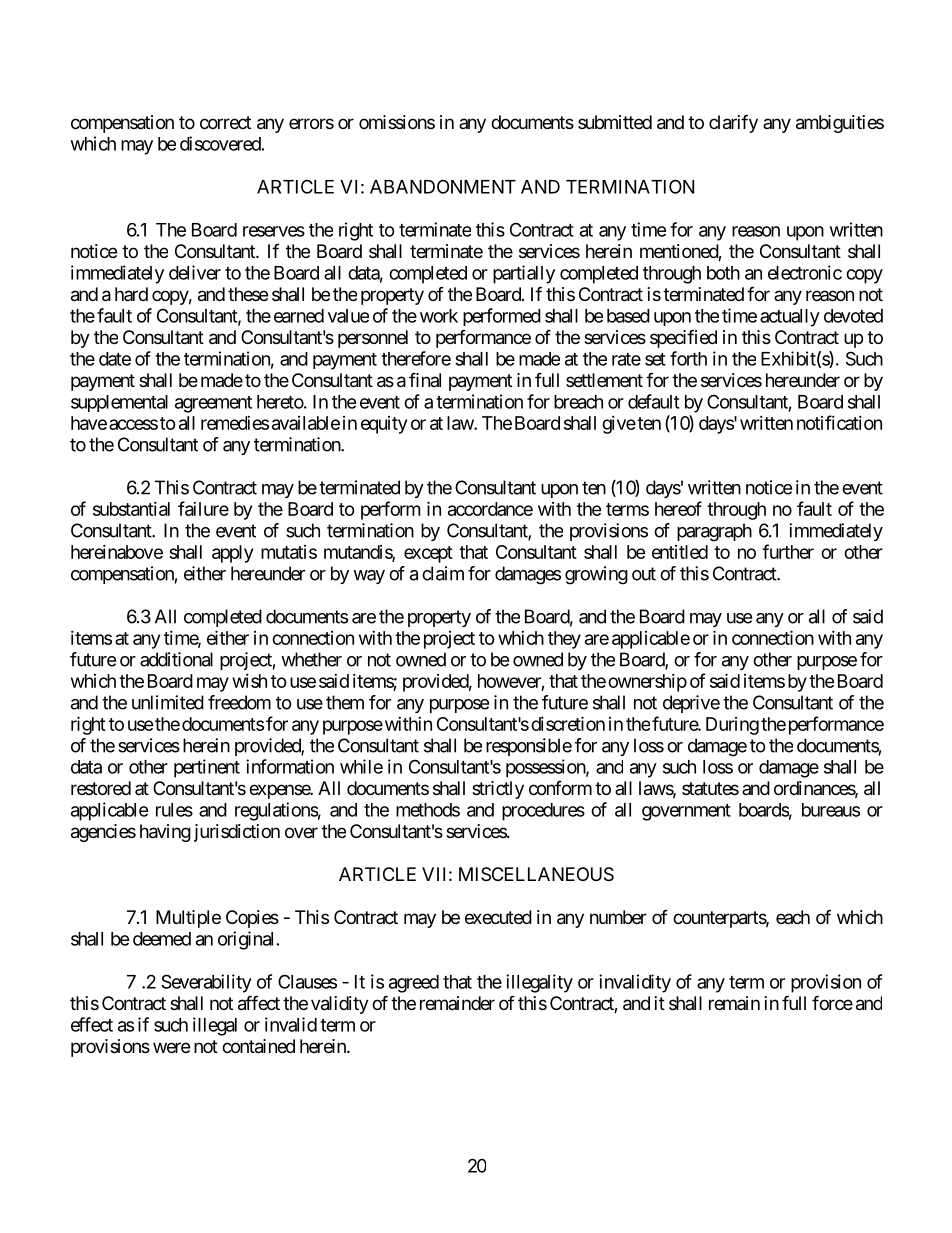 The height and width of the document is (1233, 952). What do you see at coordinates (171, 1047) in the document?
I see `were` at bounding box center [171, 1047].
